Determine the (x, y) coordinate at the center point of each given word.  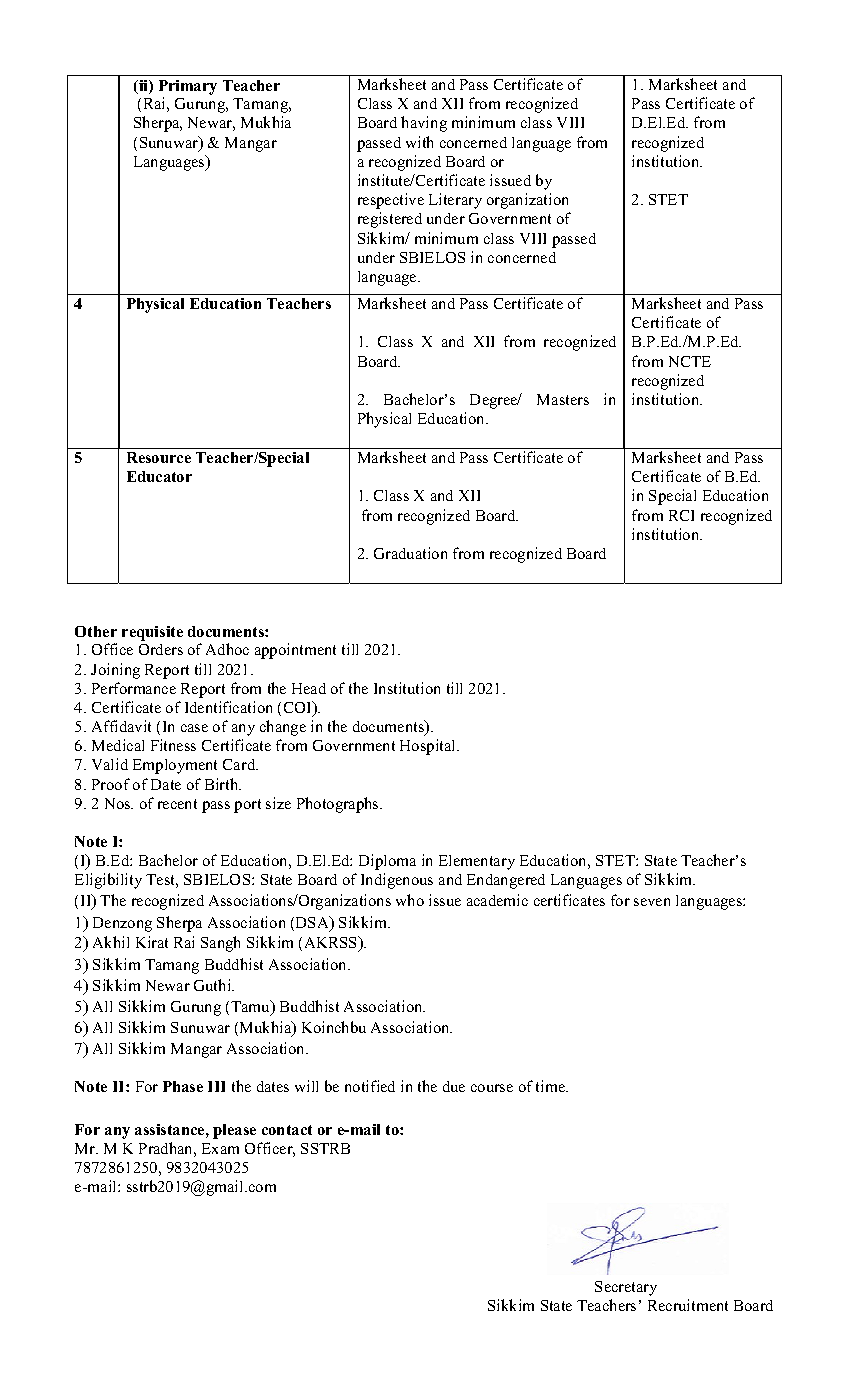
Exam (220, 1148)
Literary (455, 201)
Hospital (429, 747)
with (419, 142)
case (194, 728)
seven (652, 902)
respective (391, 201)
